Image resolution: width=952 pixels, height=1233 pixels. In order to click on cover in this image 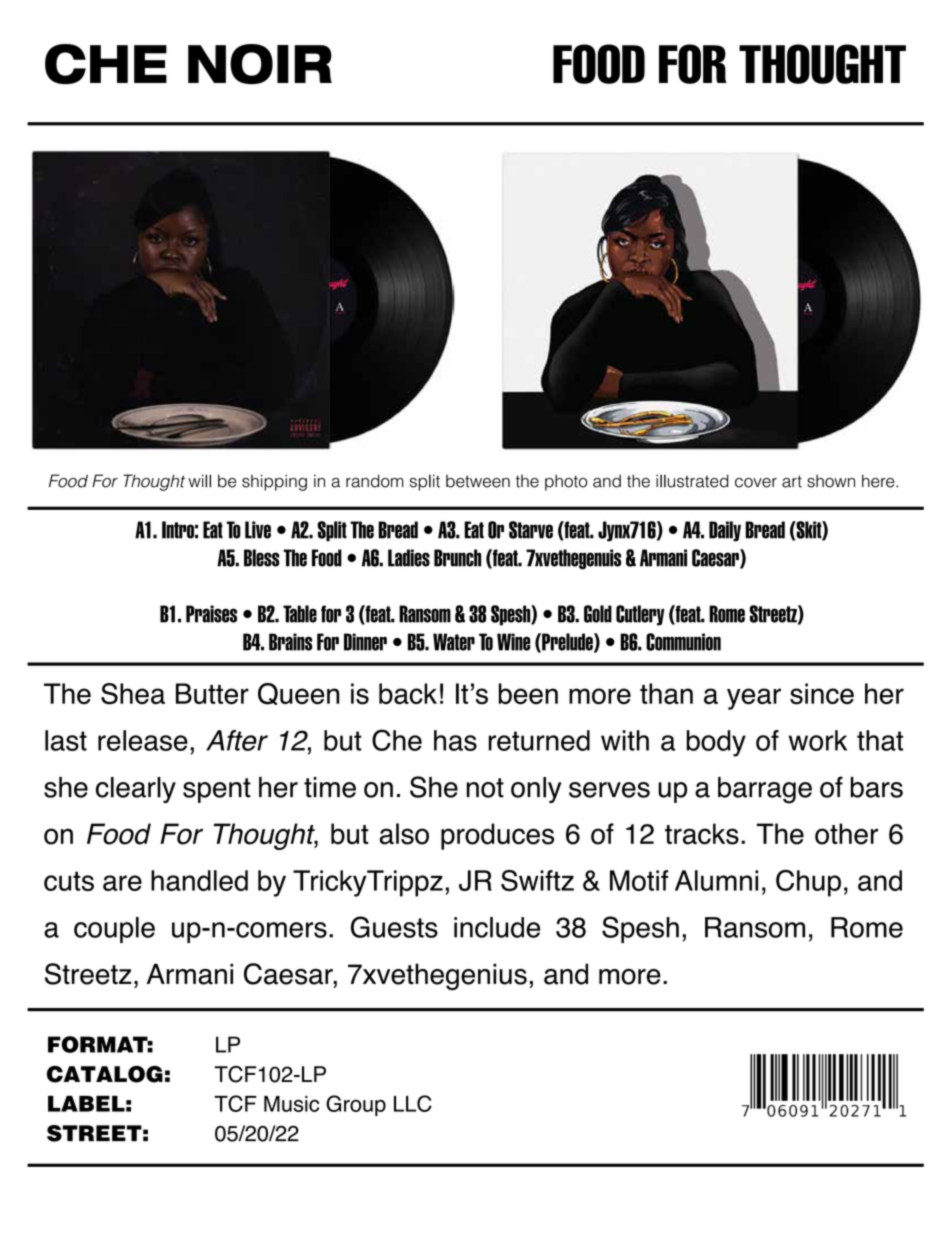, I will do `click(756, 483)`.
